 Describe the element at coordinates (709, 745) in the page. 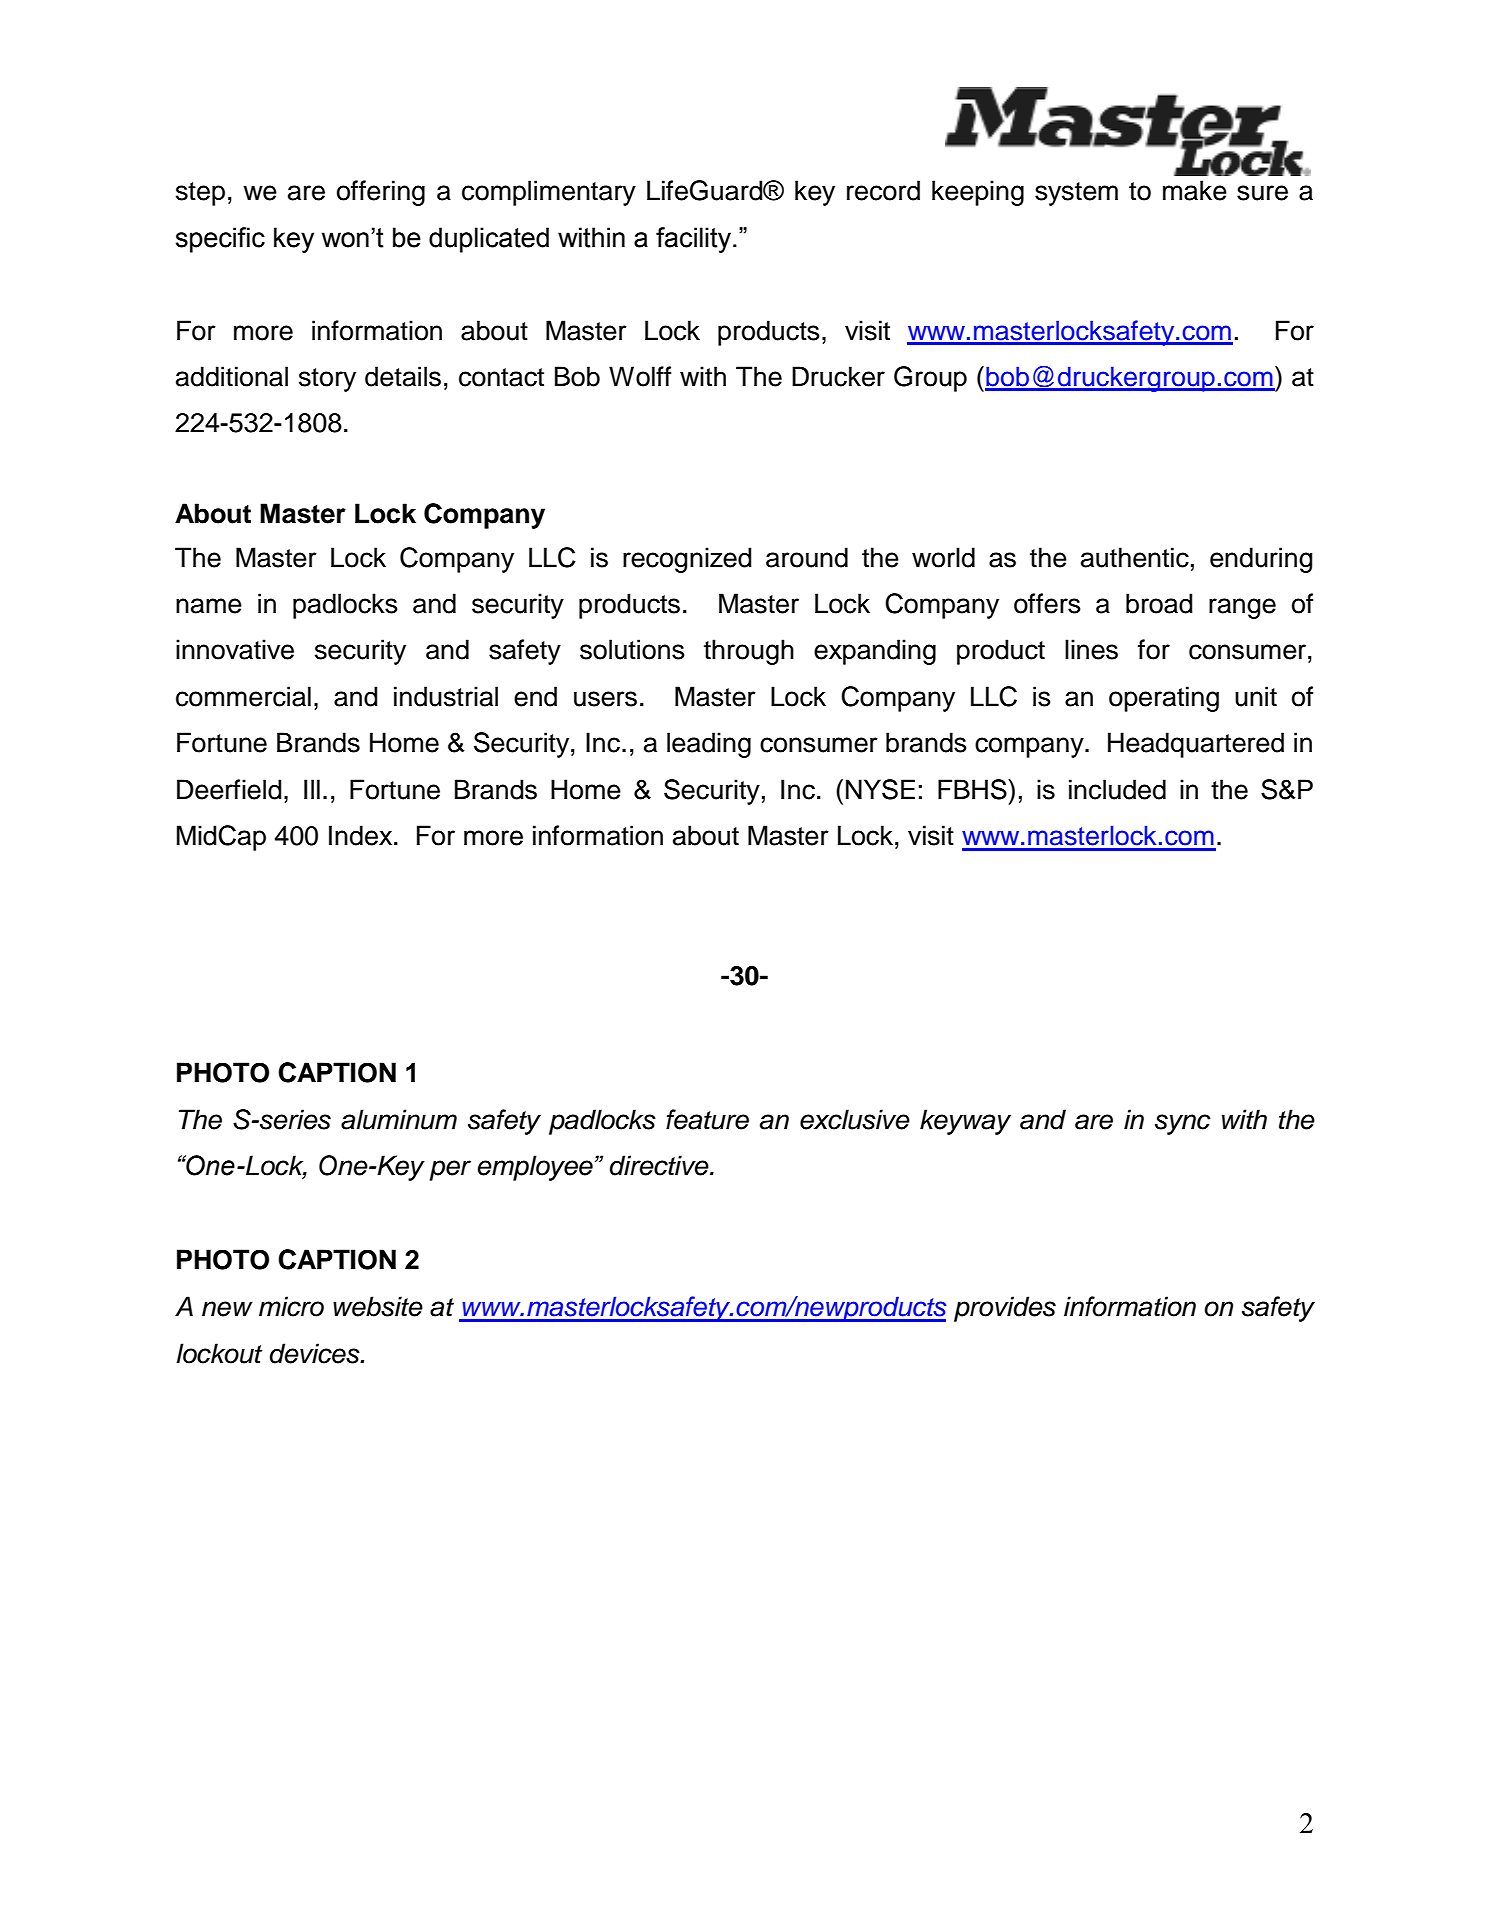

I see `leading` at that location.
